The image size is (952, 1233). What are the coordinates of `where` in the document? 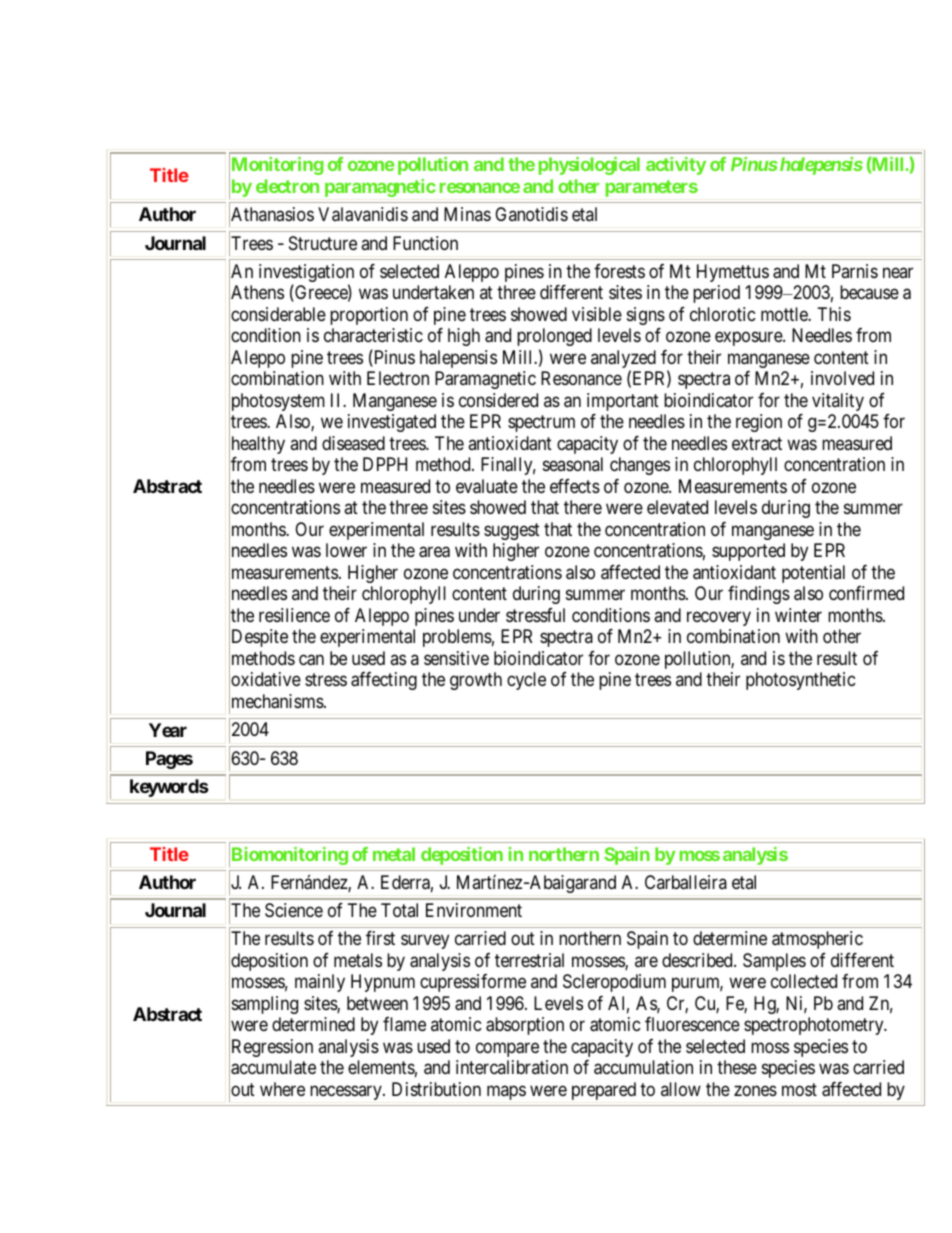 It's located at (282, 1089).
